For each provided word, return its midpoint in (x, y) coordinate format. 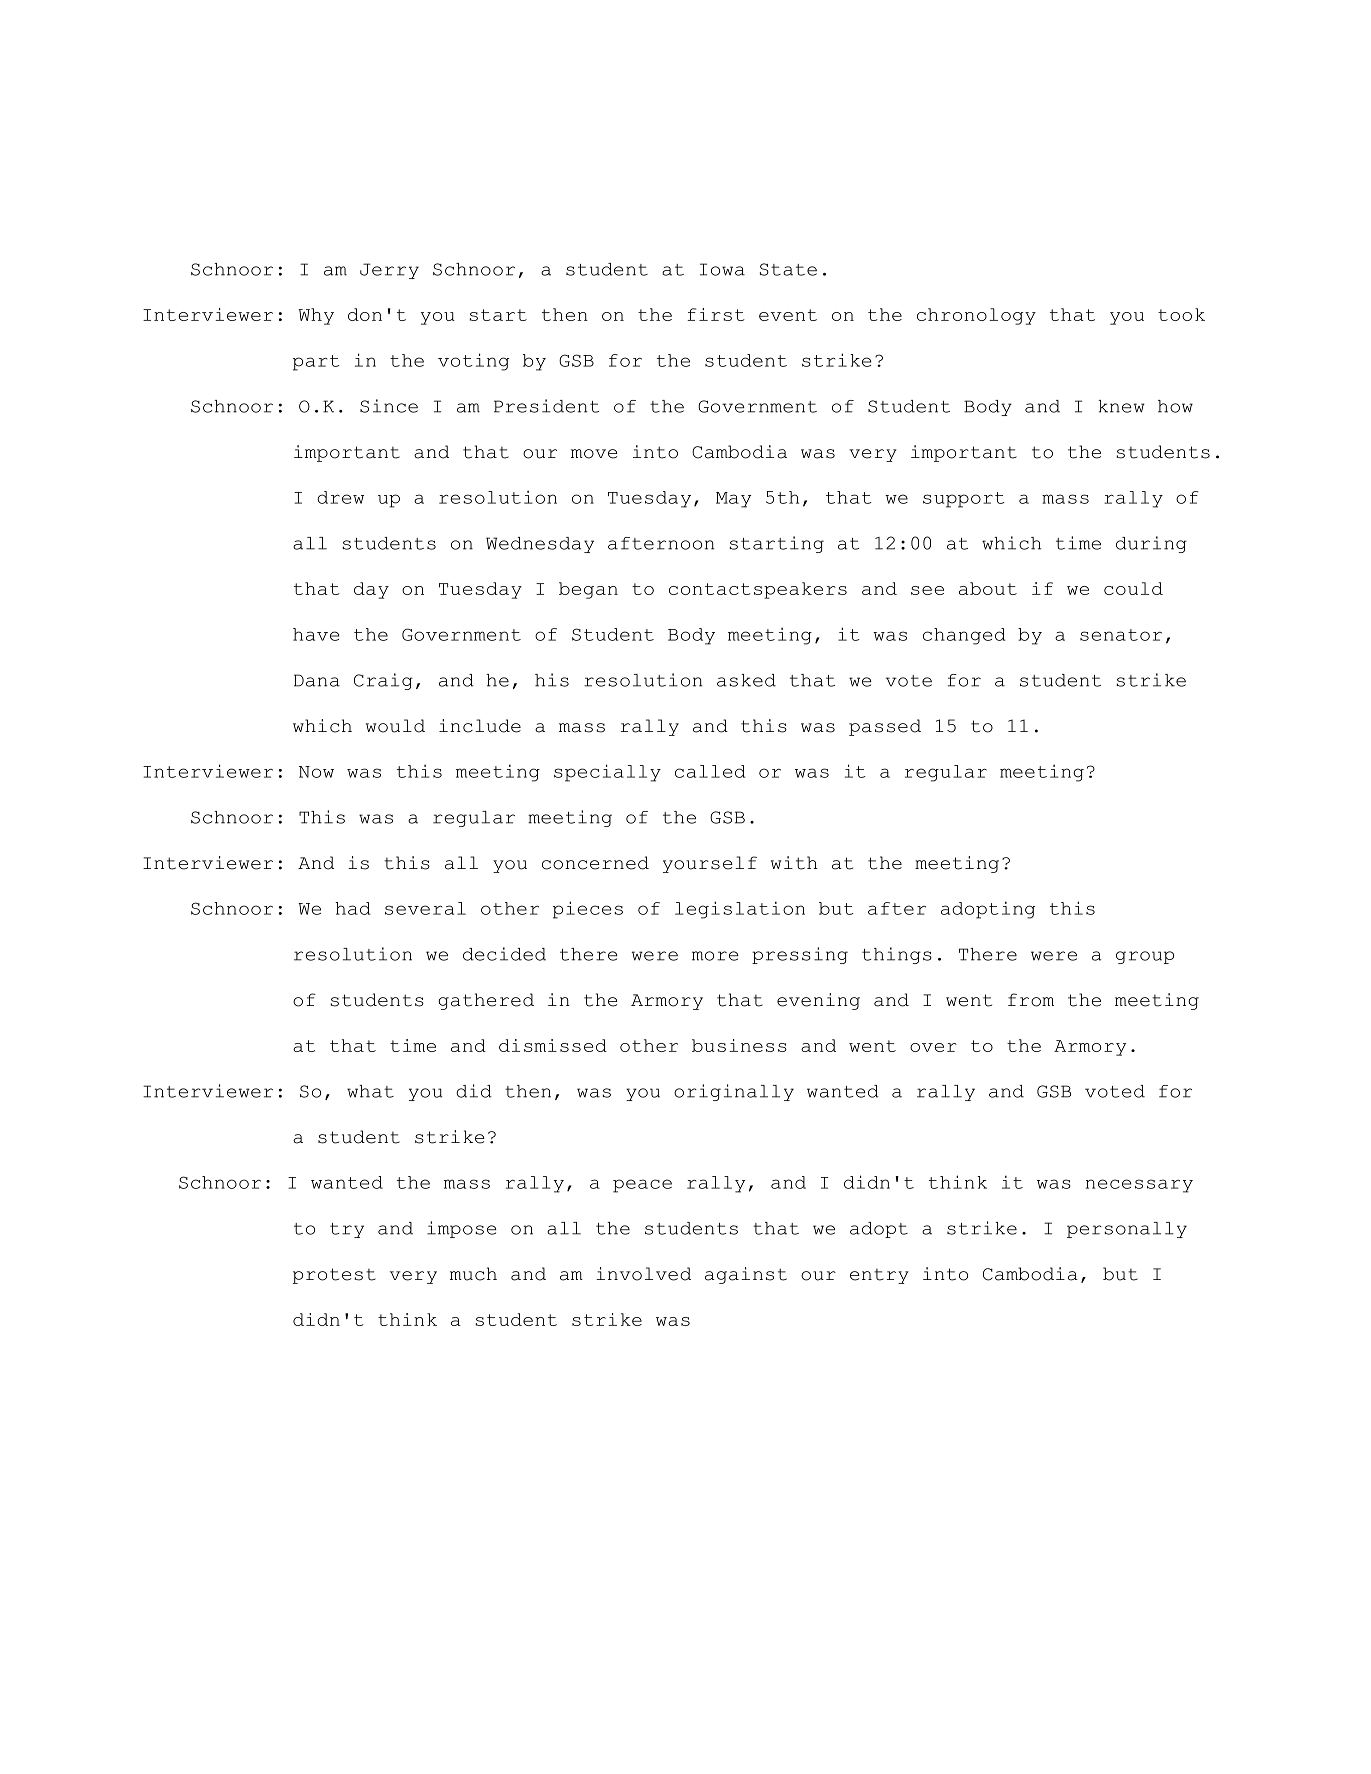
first (716, 314)
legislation (740, 910)
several (425, 908)
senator (1121, 635)
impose (462, 1229)
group (1145, 957)
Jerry (389, 271)
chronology (976, 316)
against (746, 1275)
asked (746, 680)
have (316, 634)
